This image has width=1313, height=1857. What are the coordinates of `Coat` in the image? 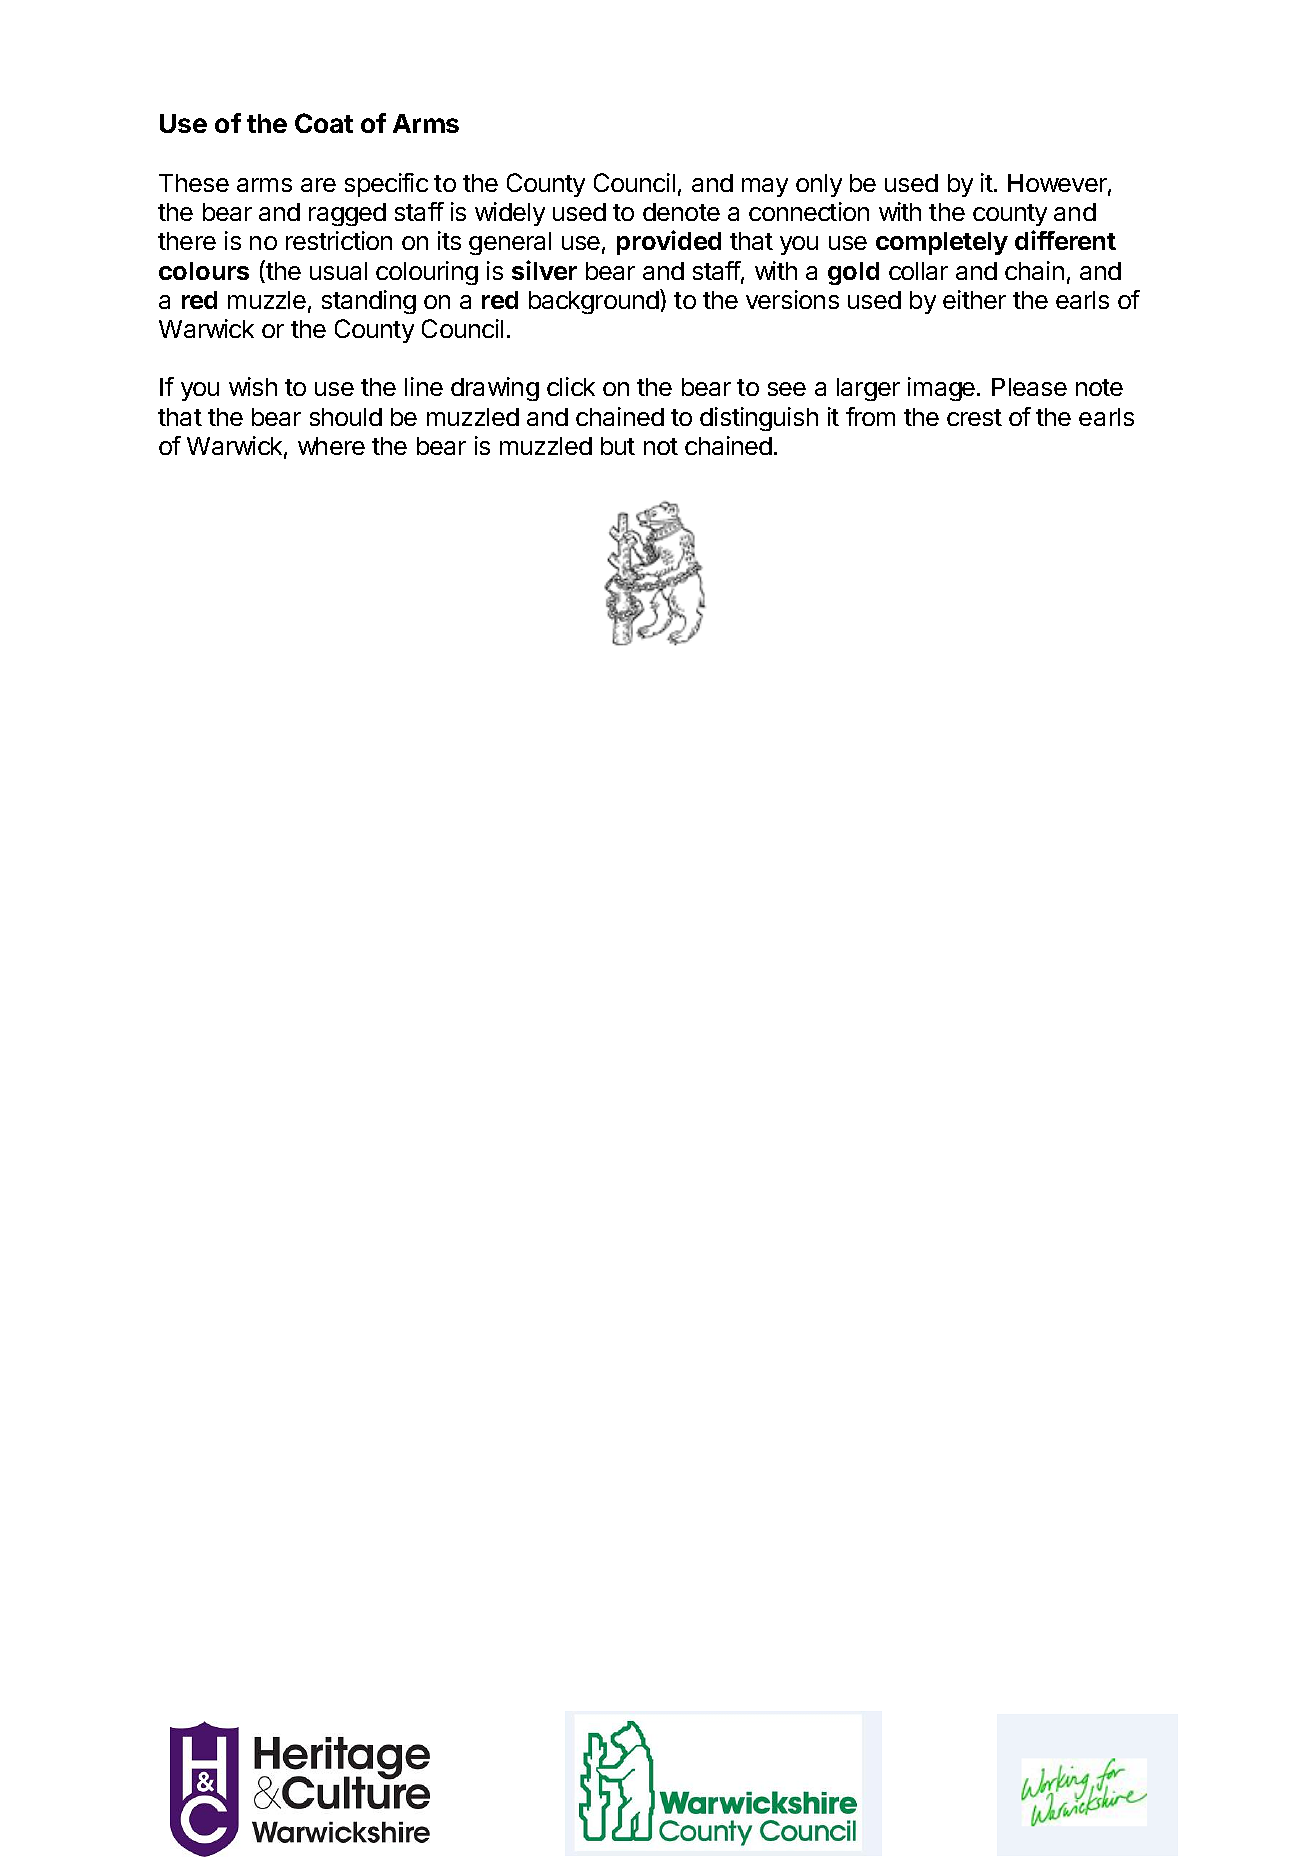 It's located at (324, 123).
